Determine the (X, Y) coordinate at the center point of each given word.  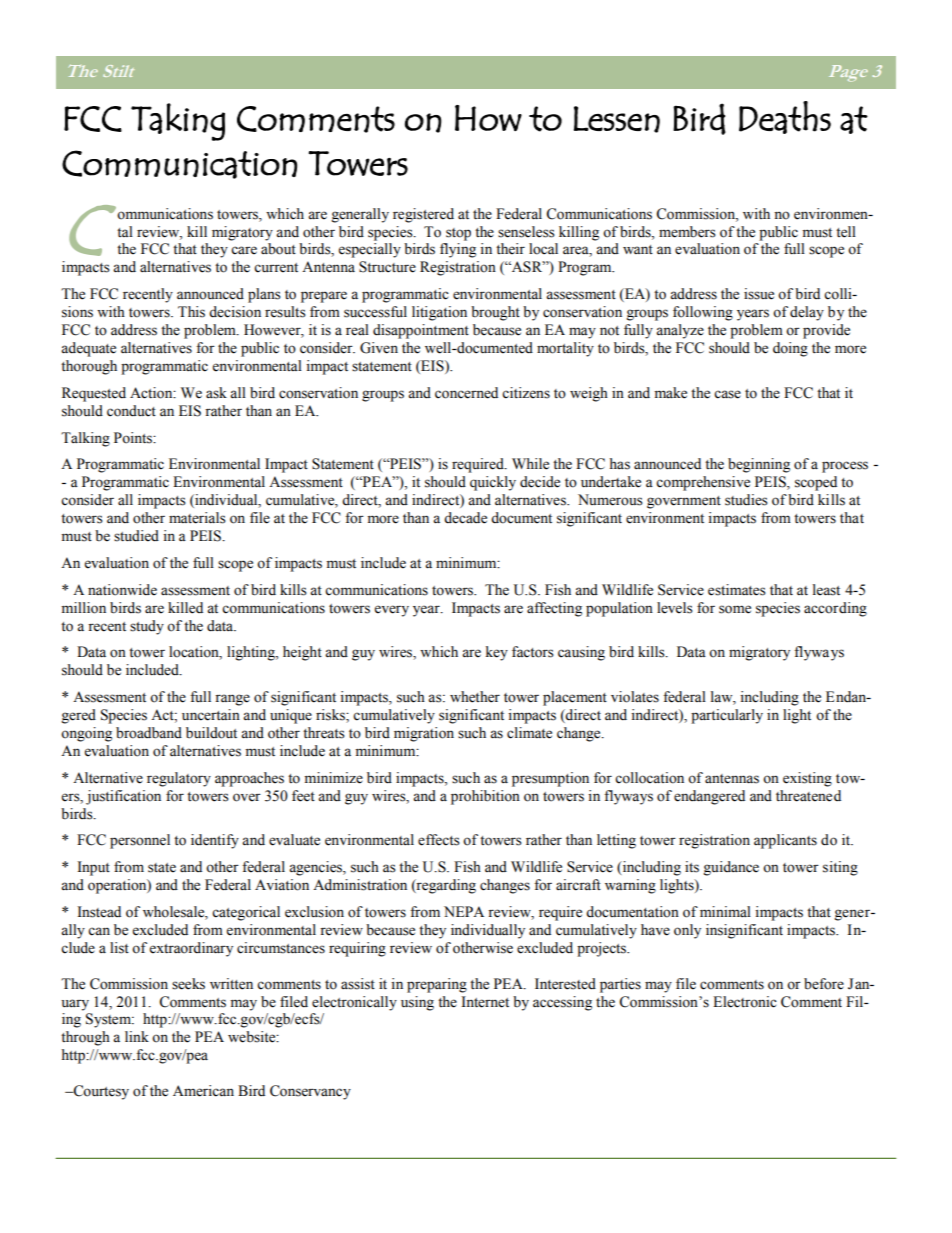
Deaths (785, 117)
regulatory (179, 779)
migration (424, 734)
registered (423, 215)
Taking (178, 122)
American (203, 1091)
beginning (759, 465)
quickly (493, 483)
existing (807, 779)
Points (134, 438)
